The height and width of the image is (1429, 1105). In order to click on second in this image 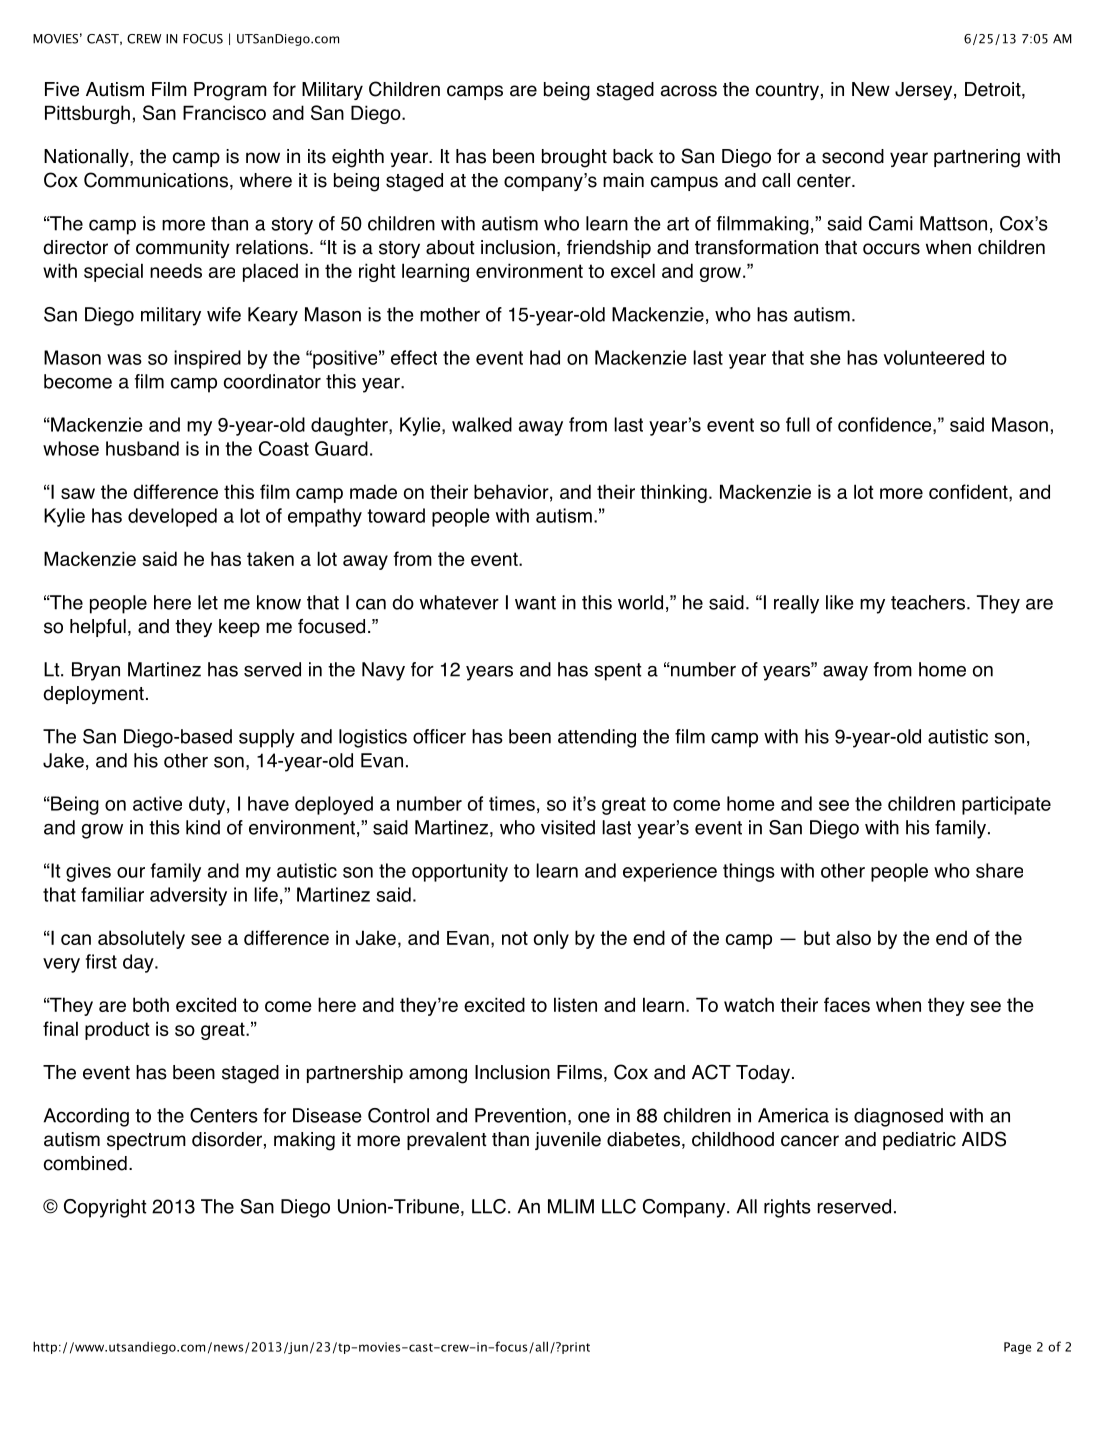, I will do `click(853, 156)`.
